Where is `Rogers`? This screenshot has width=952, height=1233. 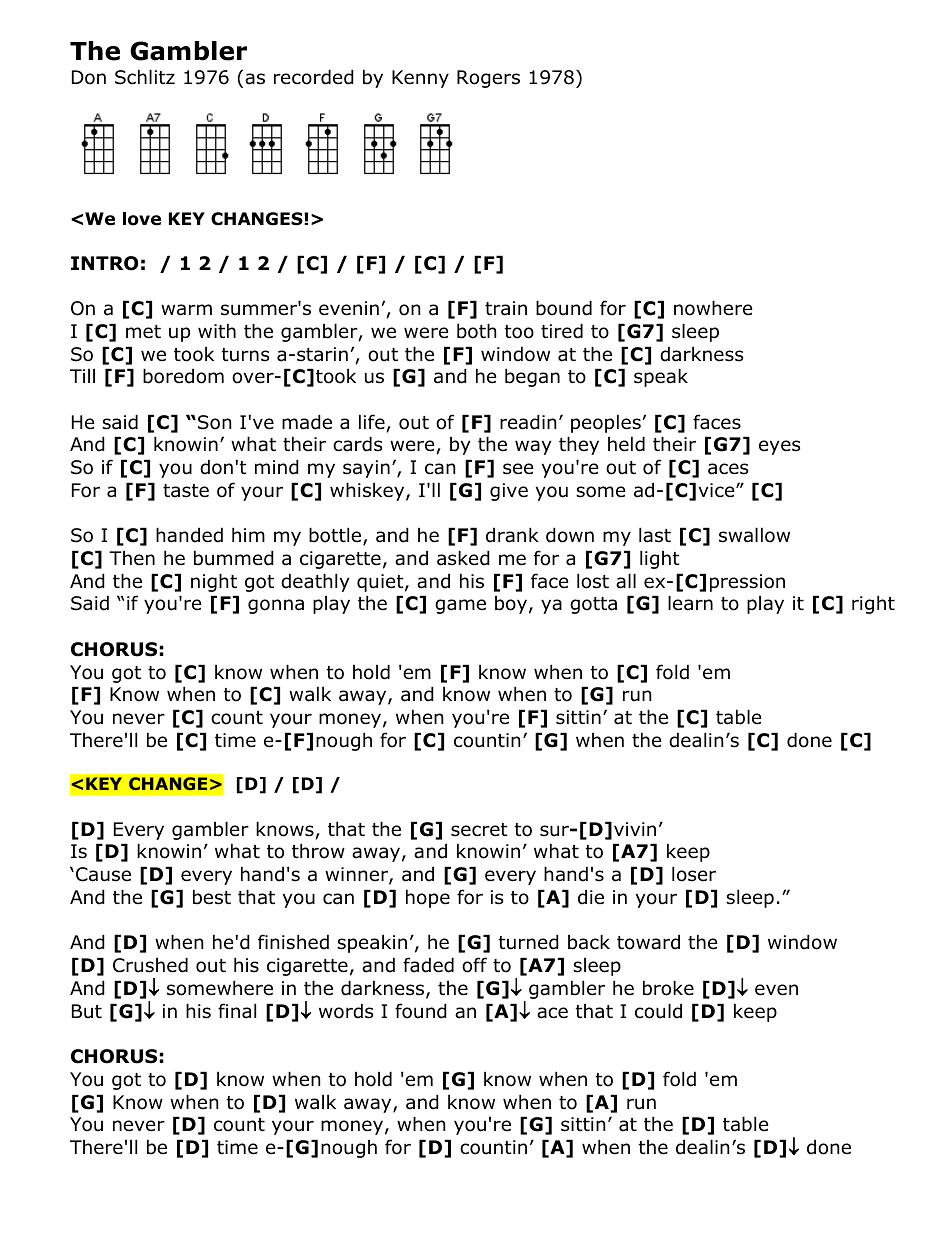
Rogers is located at coordinates (488, 79).
